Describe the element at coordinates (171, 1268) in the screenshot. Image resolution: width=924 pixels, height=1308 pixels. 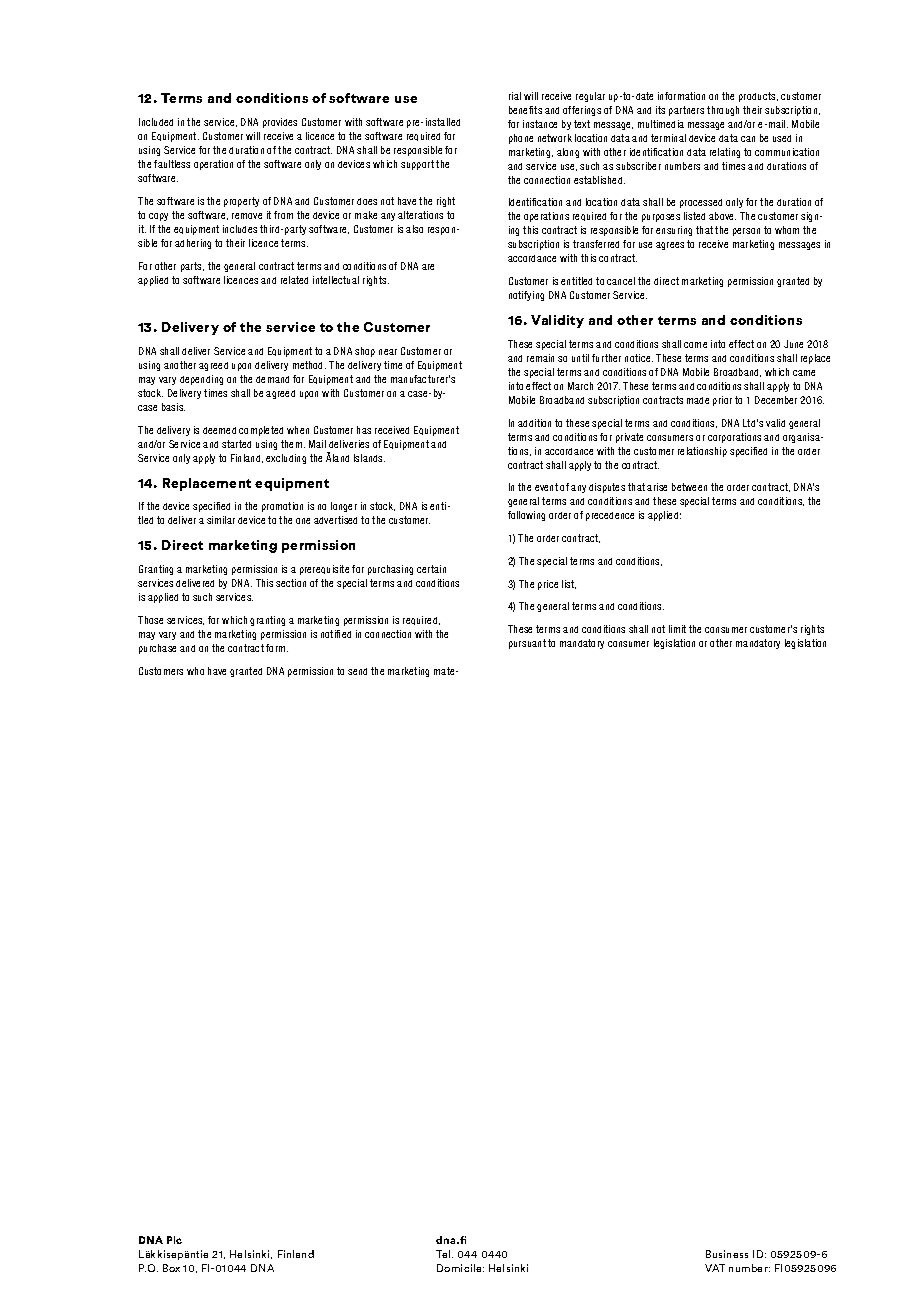
I see `Box` at that location.
